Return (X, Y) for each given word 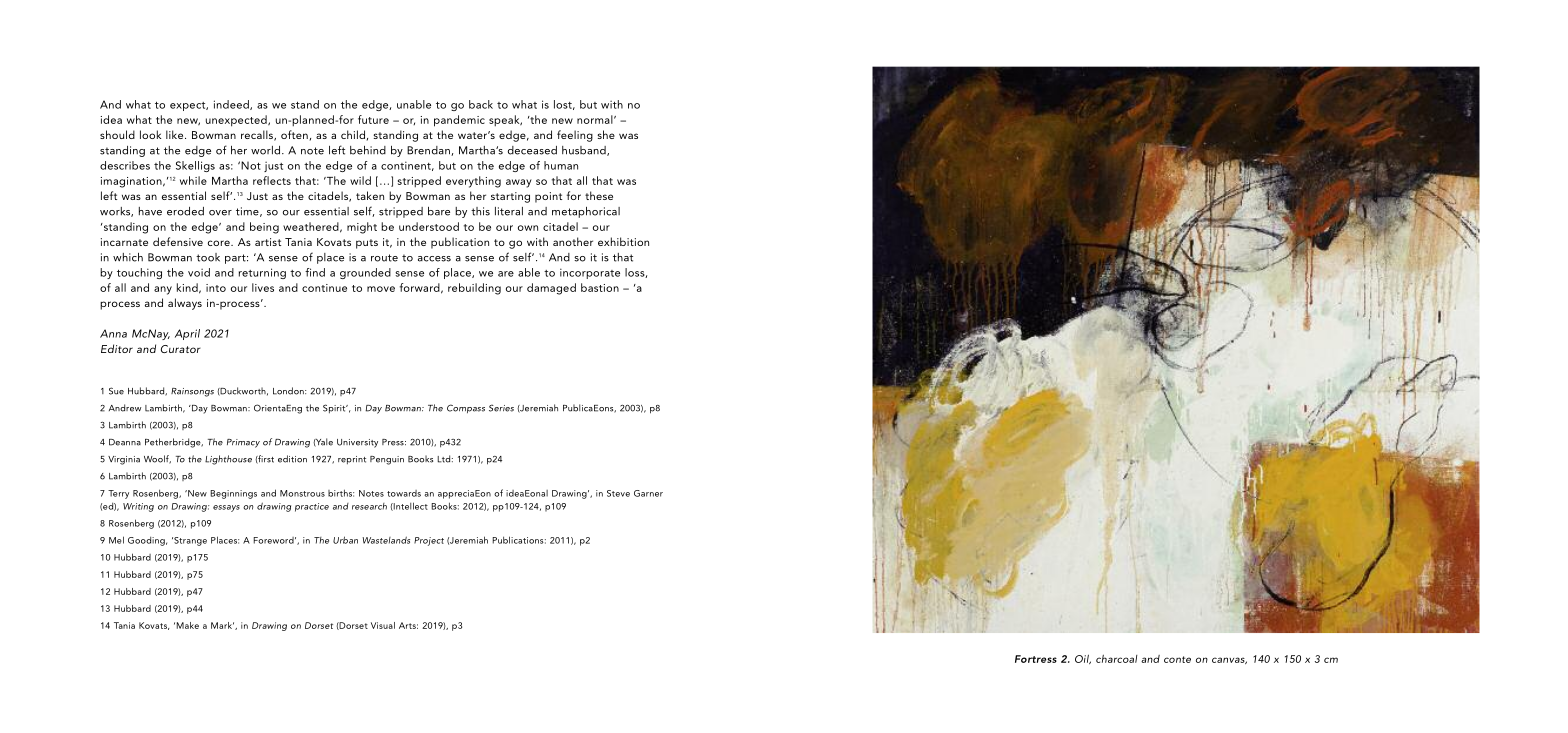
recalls (258, 135)
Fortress (1036, 659)
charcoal (1117, 659)
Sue (116, 391)
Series (501, 408)
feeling (575, 136)
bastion (600, 287)
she (606, 134)
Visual (383, 625)
